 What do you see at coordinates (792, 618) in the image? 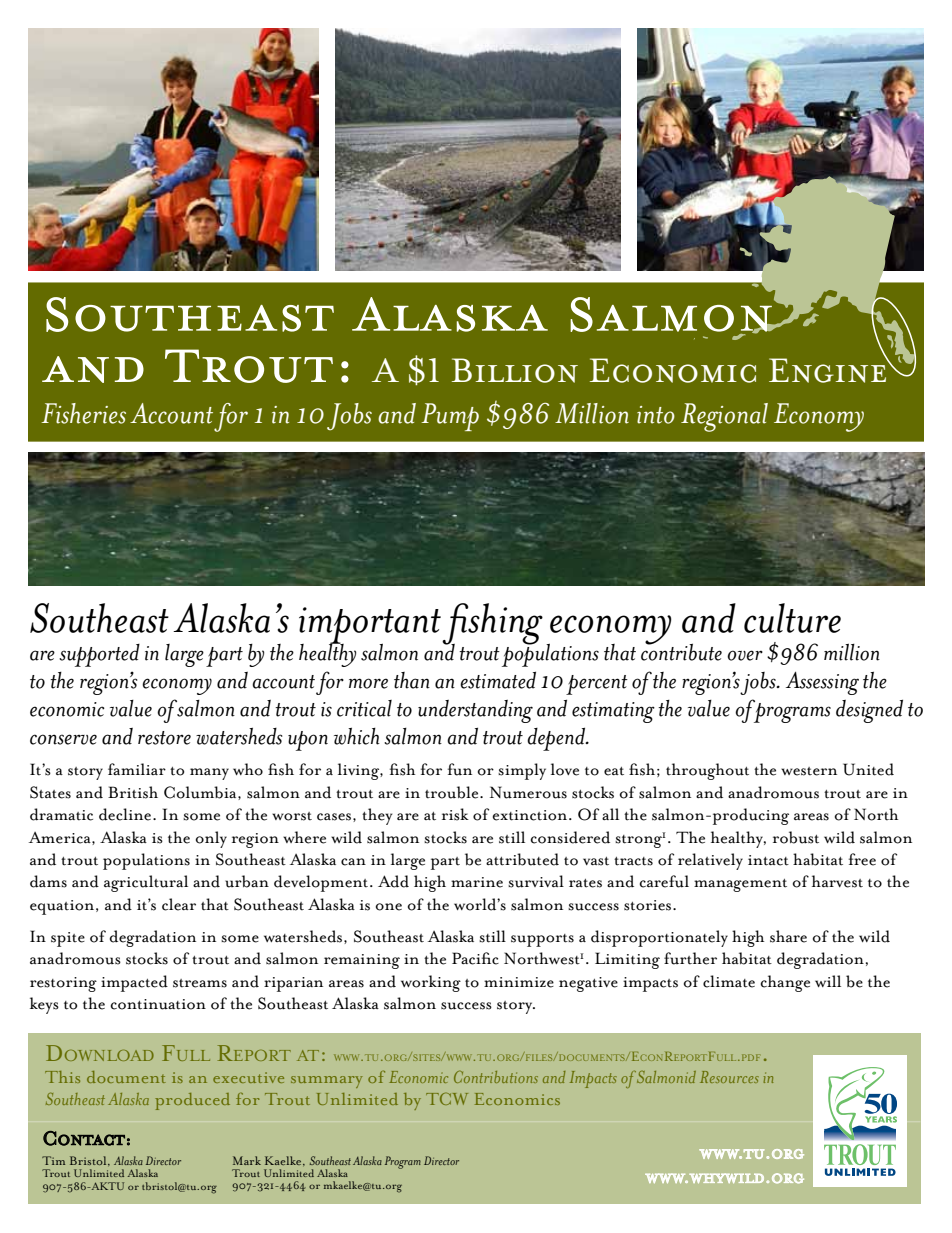
I see `culture` at bounding box center [792, 618].
